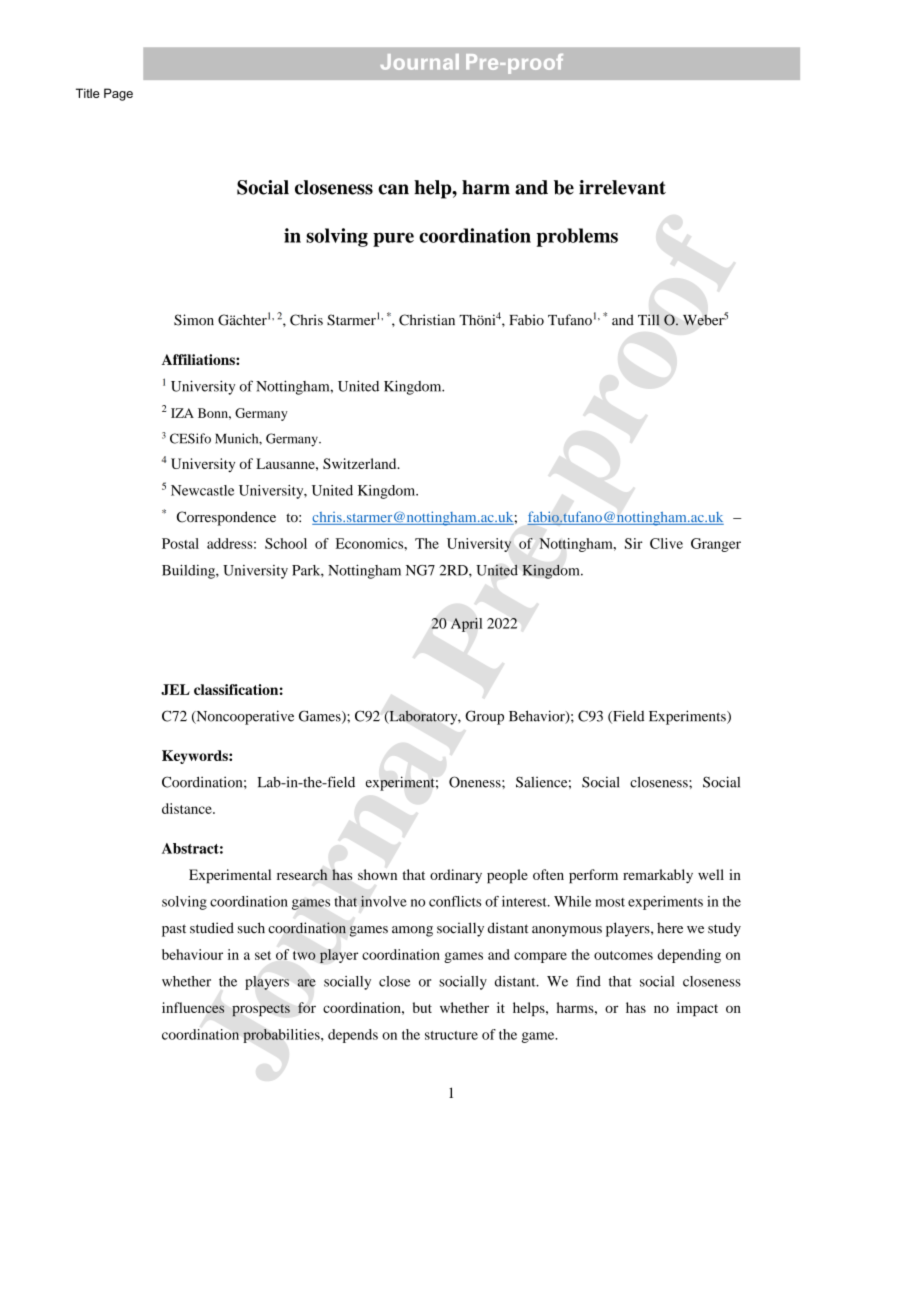  Describe the element at coordinates (649, 320) in the screenshot. I see `Till` at that location.
